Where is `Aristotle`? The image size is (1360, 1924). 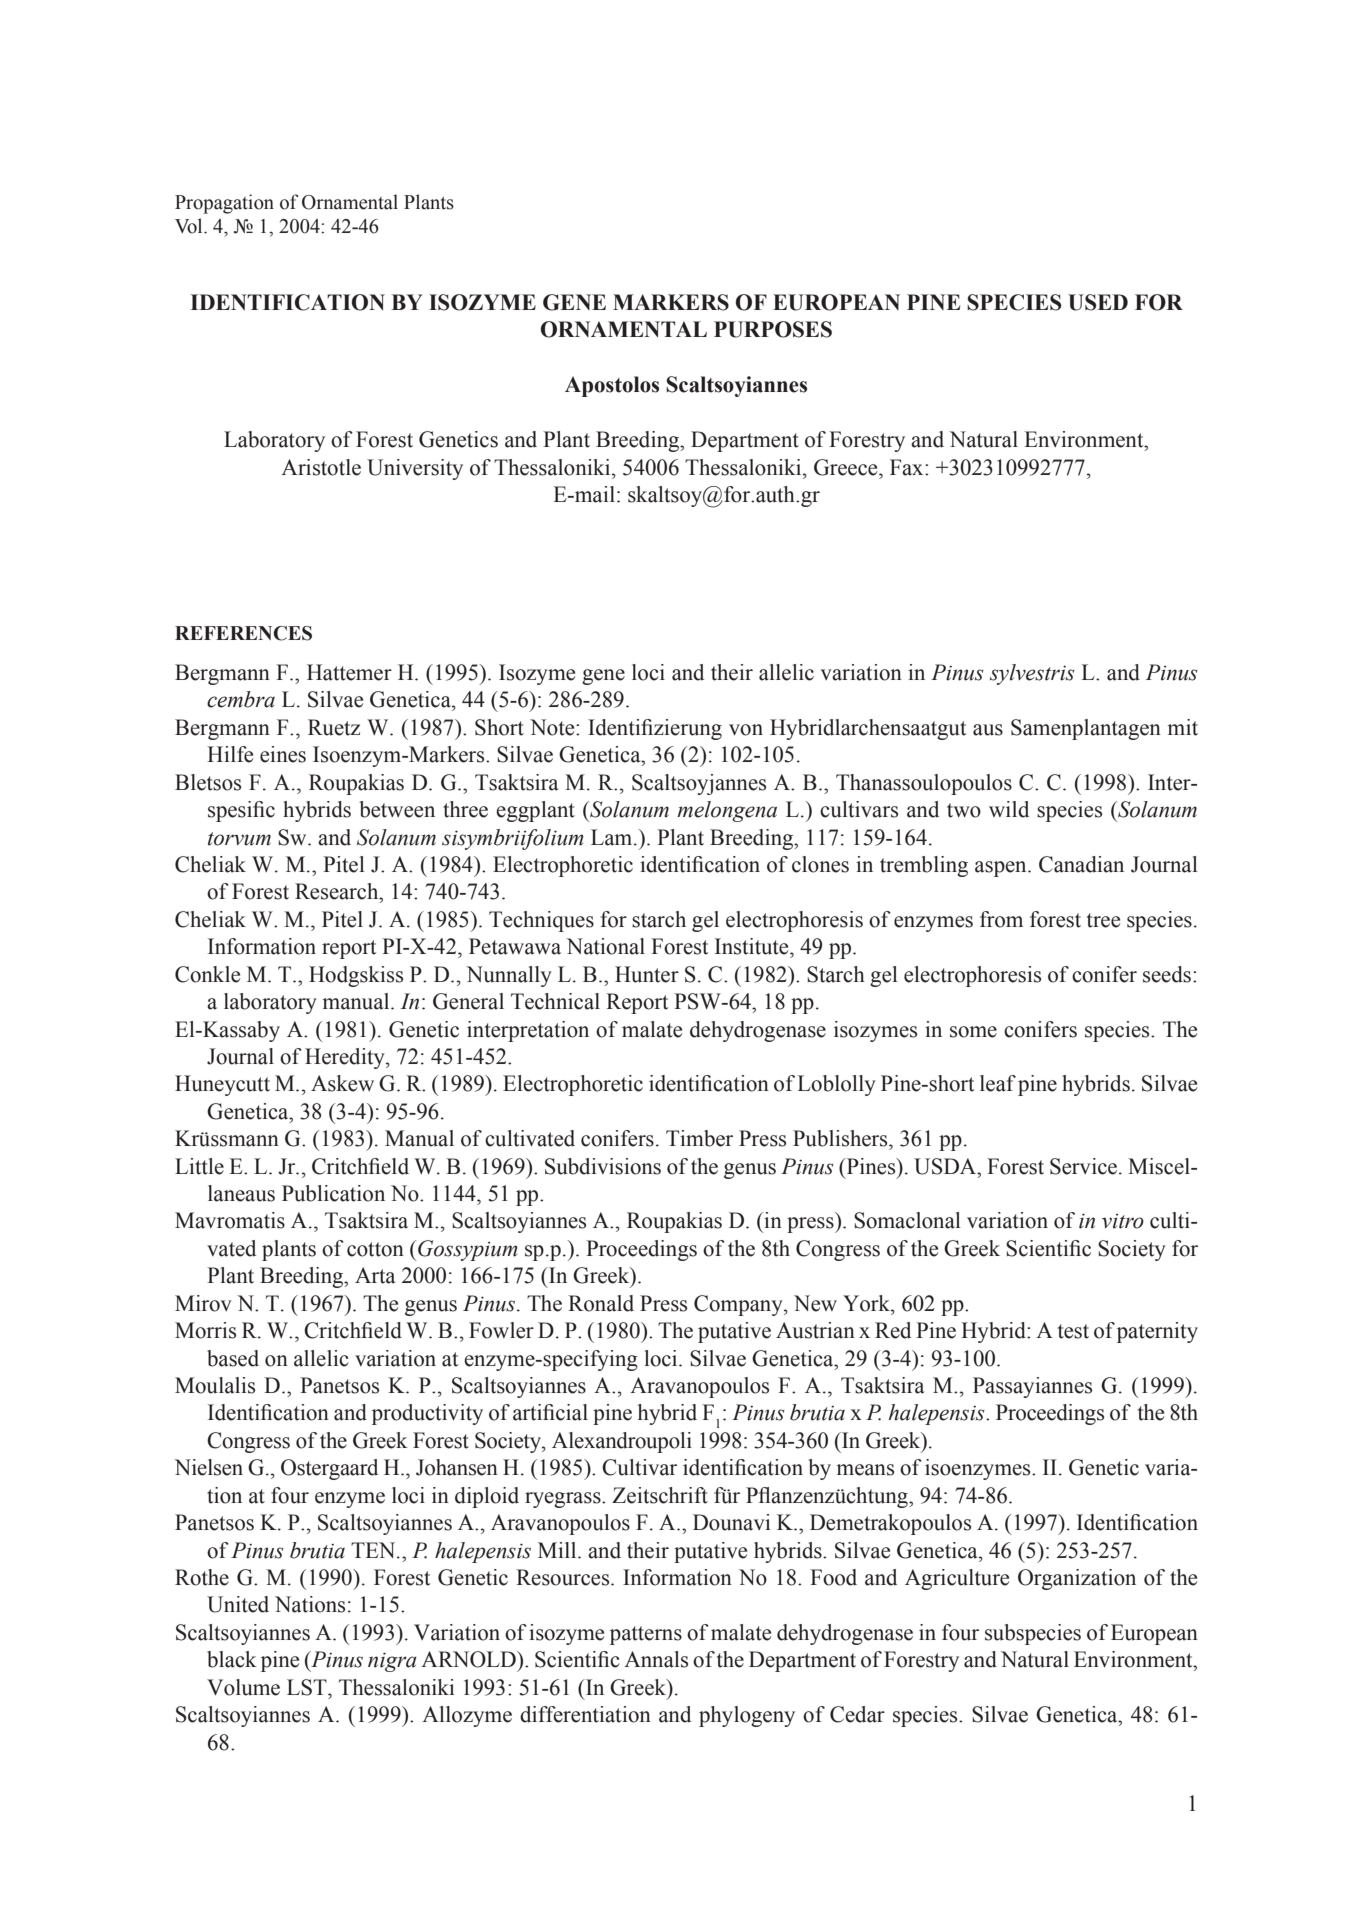
Aristotle is located at coordinates (321, 467).
